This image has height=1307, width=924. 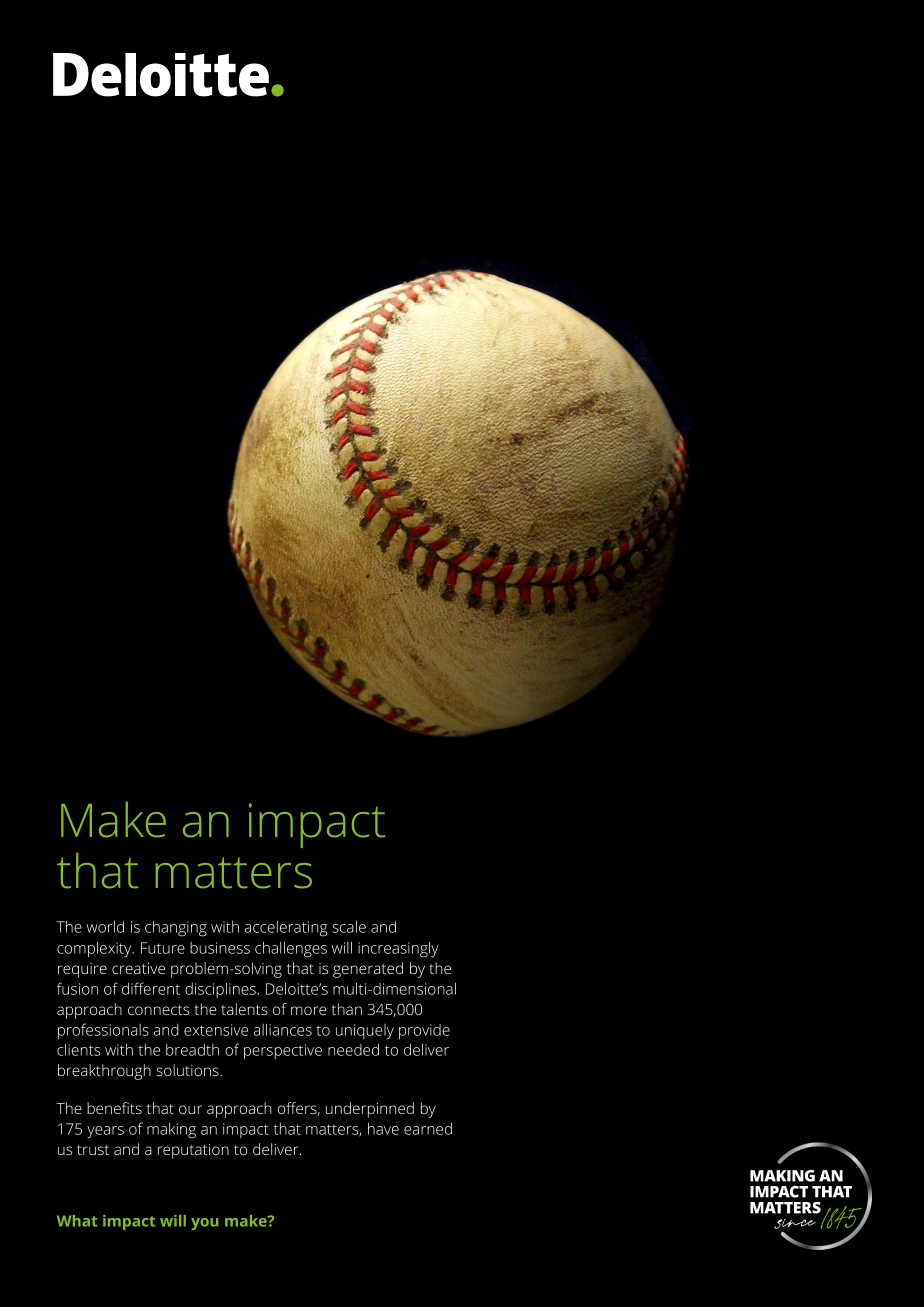 I want to click on earned, so click(x=428, y=1129).
